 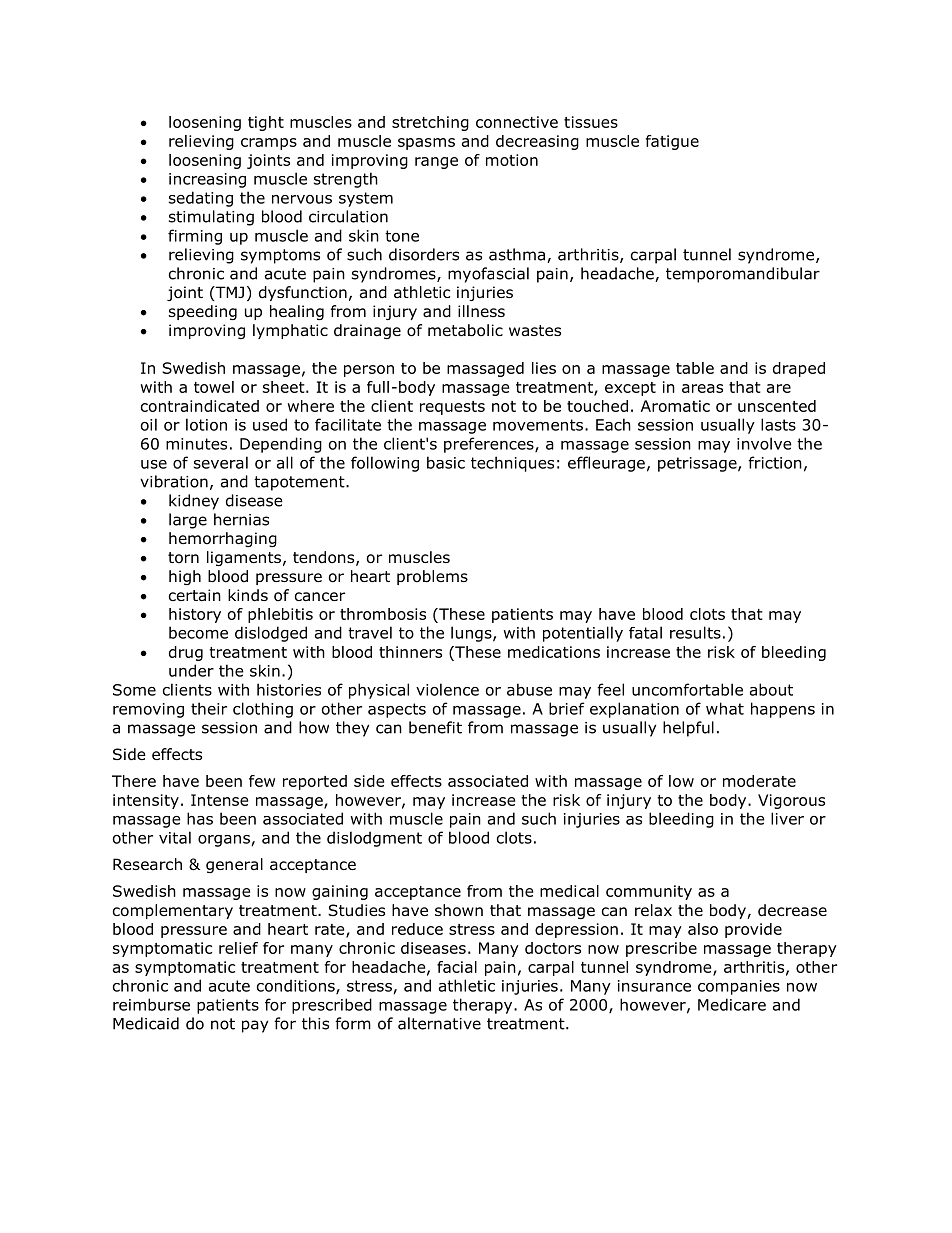 I want to click on lotion, so click(x=206, y=424).
